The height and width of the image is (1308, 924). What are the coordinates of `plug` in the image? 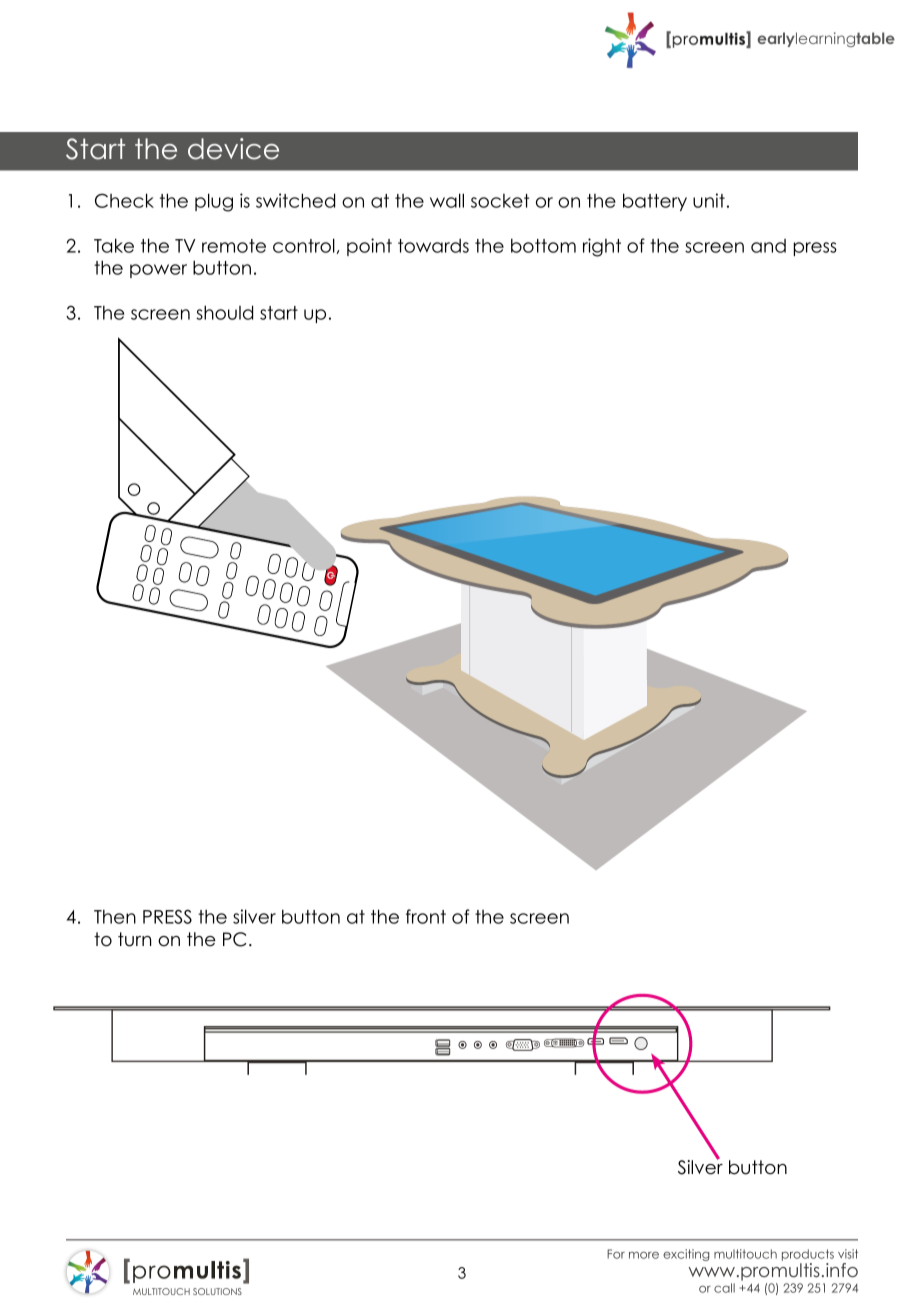 It's located at (214, 202).
